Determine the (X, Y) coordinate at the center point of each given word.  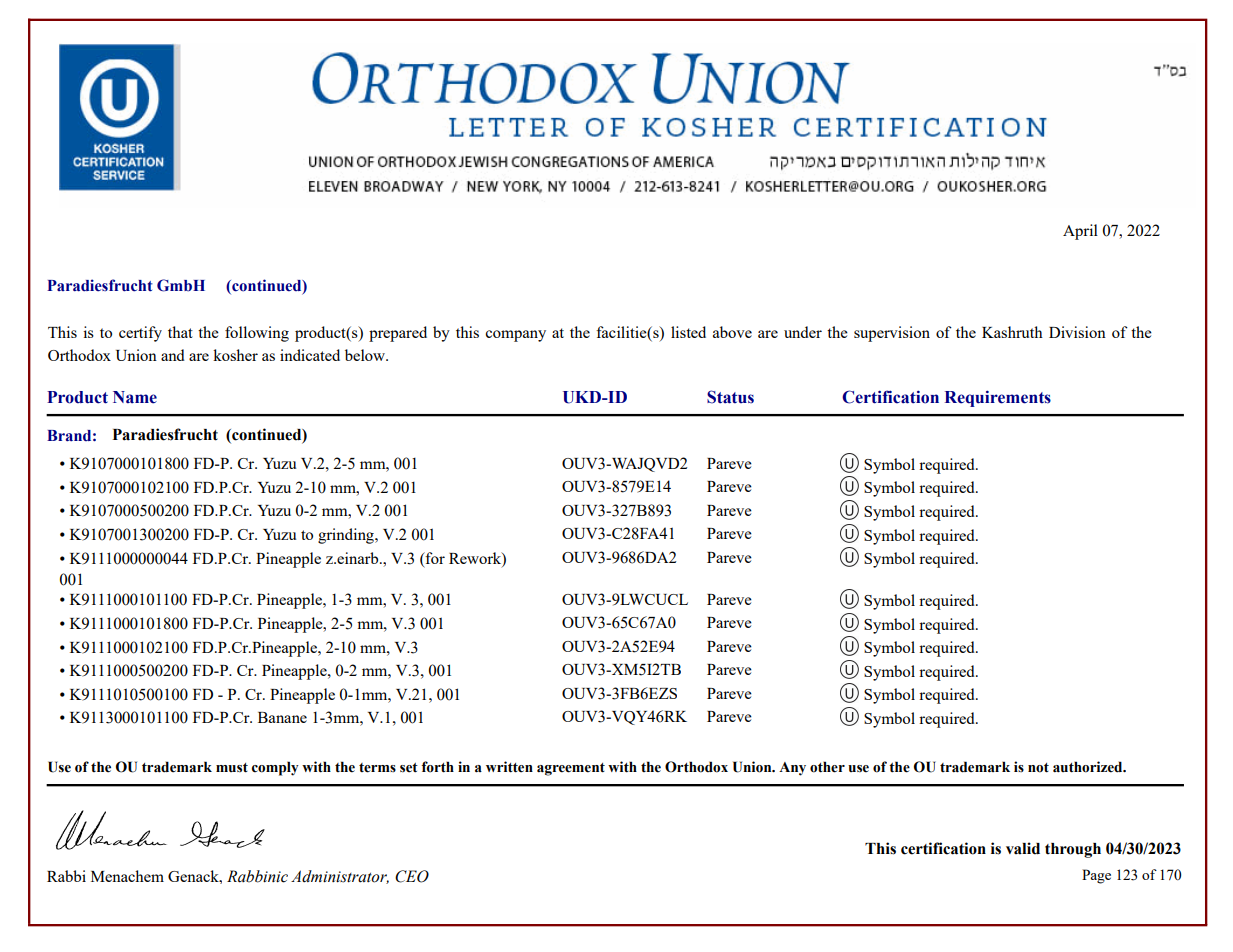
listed (688, 332)
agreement (571, 769)
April (1080, 232)
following (257, 334)
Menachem (127, 876)
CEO (412, 876)
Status (730, 397)
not (1038, 768)
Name (135, 397)
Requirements (998, 398)
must (232, 768)
